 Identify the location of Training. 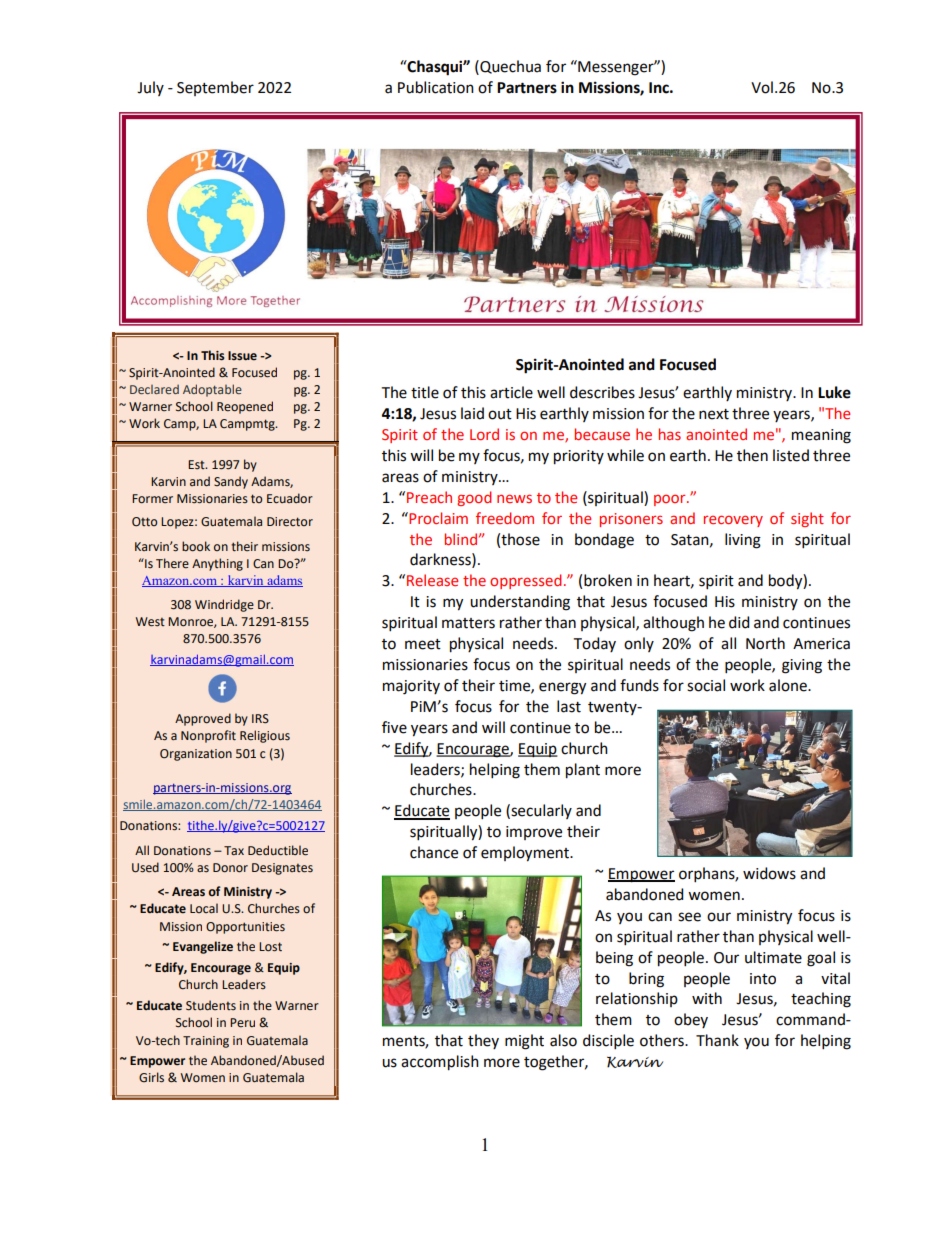
(206, 1042).
